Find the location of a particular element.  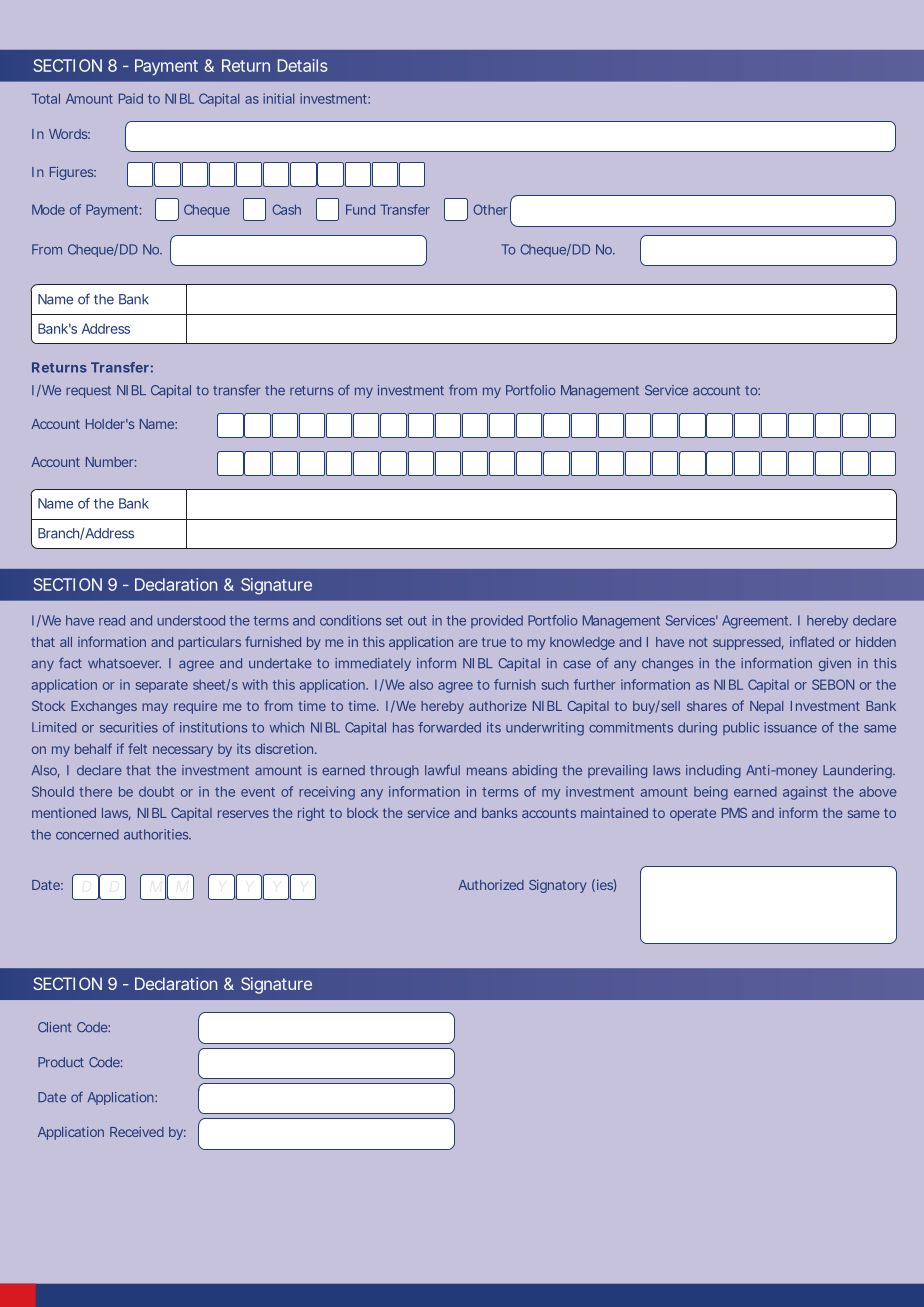

Received is located at coordinates (137, 1132).
